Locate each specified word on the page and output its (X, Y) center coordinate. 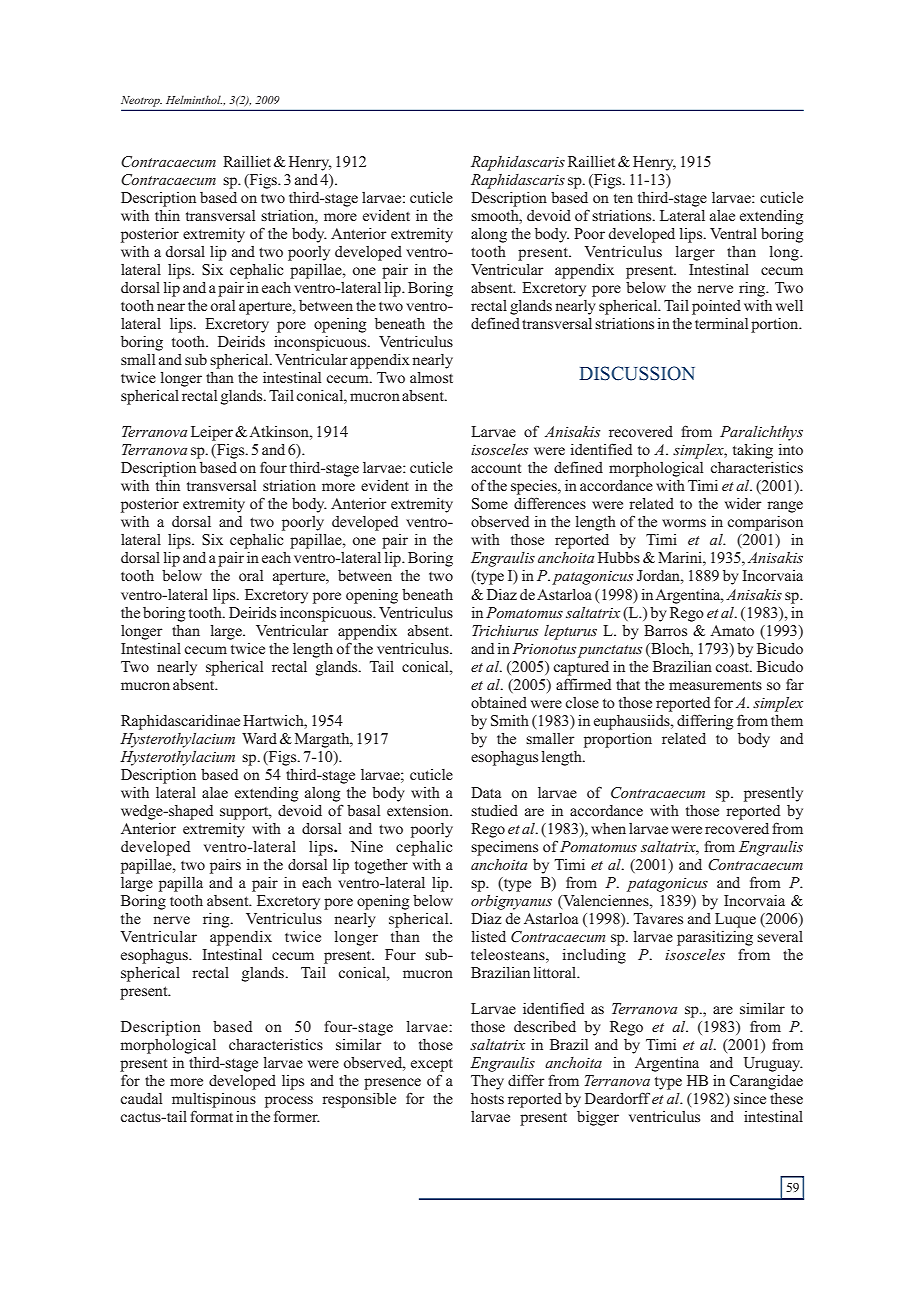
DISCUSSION (637, 373)
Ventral (733, 233)
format (211, 1116)
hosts (487, 1098)
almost (431, 377)
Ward (259, 738)
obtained (499, 702)
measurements (715, 685)
